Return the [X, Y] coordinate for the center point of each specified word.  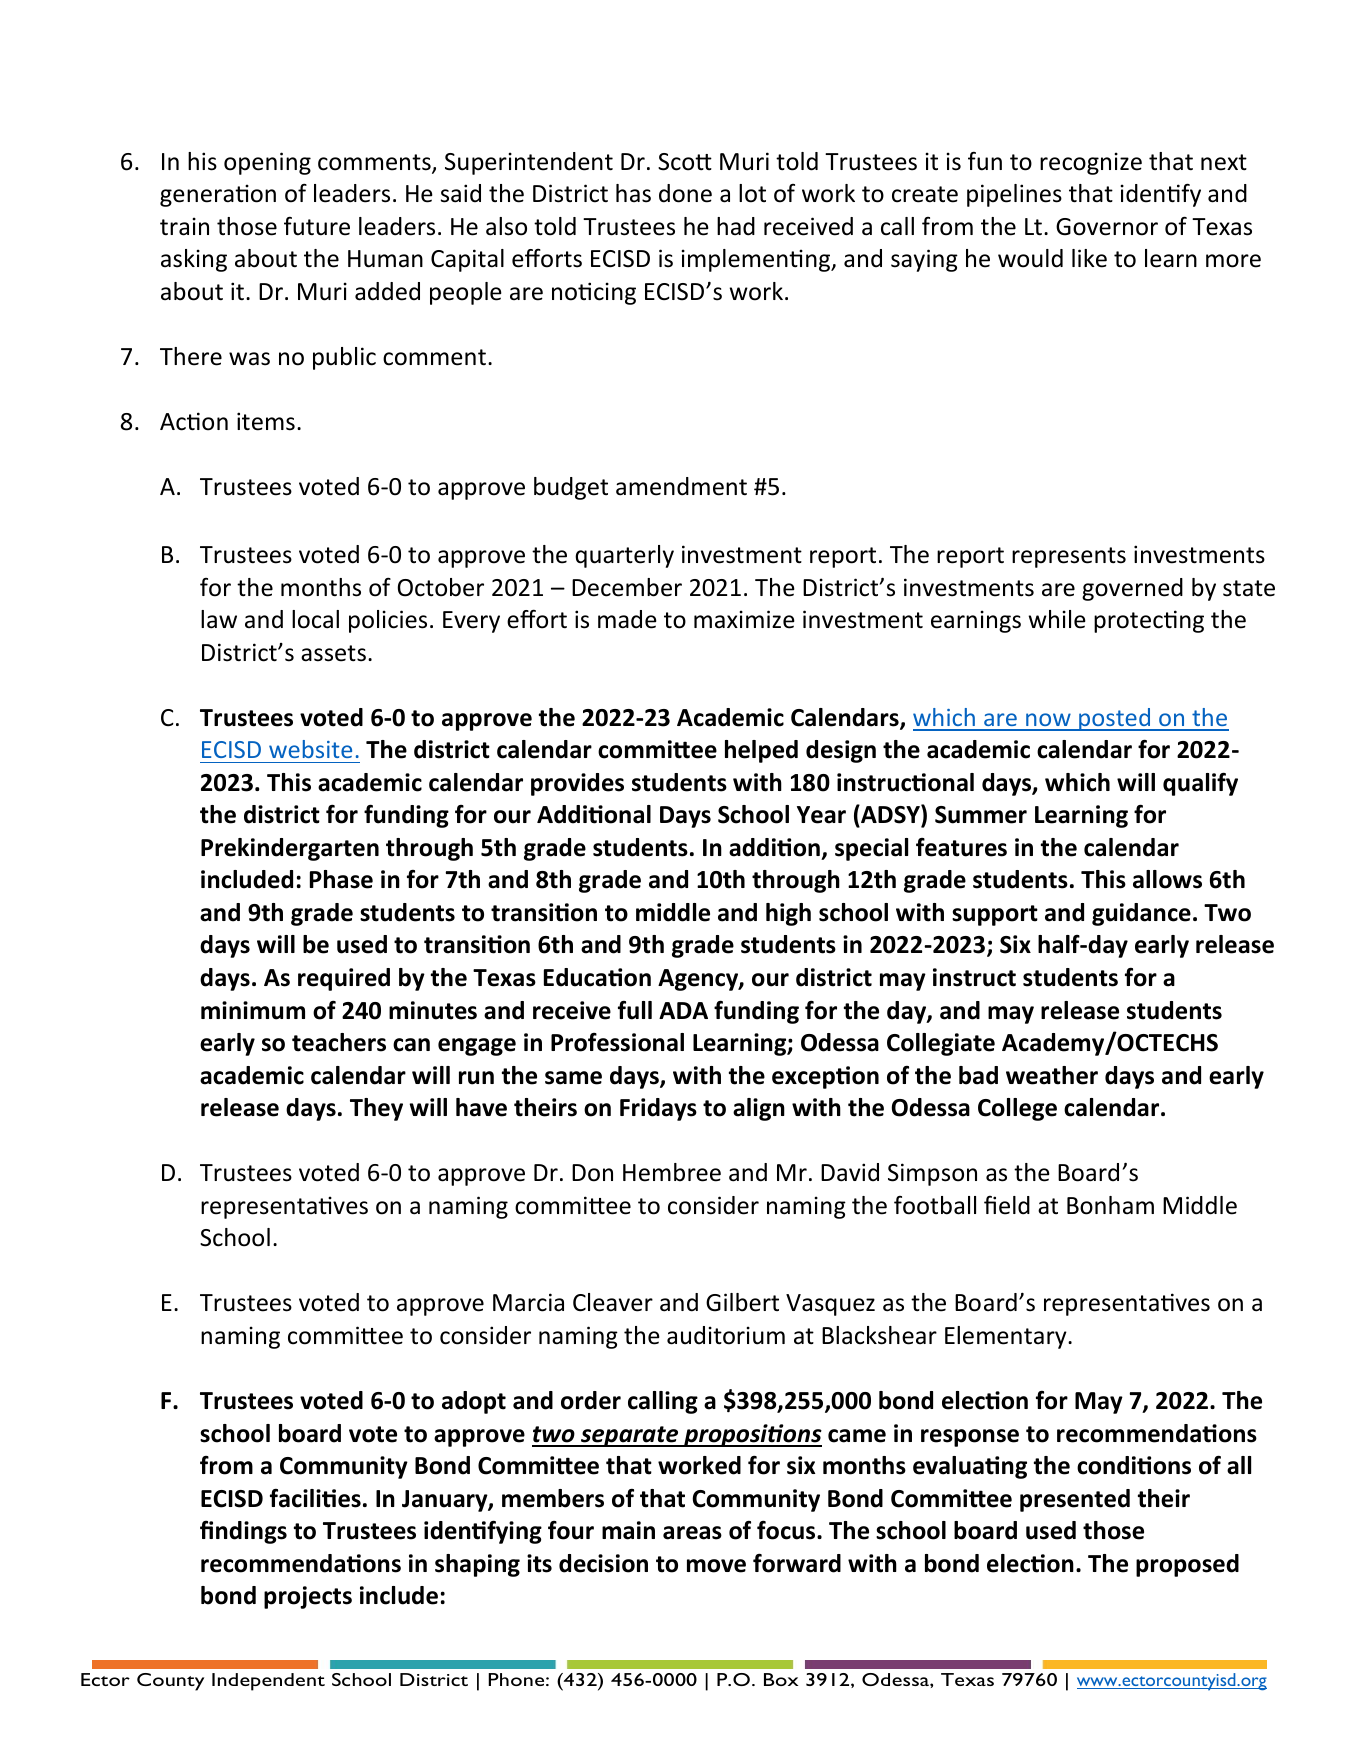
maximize [744, 619]
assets [333, 653]
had [736, 226]
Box [781, 1679]
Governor [1107, 227]
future [317, 226]
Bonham [1110, 1205]
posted [1114, 719]
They [376, 1109]
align [759, 1109]
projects [308, 1597]
